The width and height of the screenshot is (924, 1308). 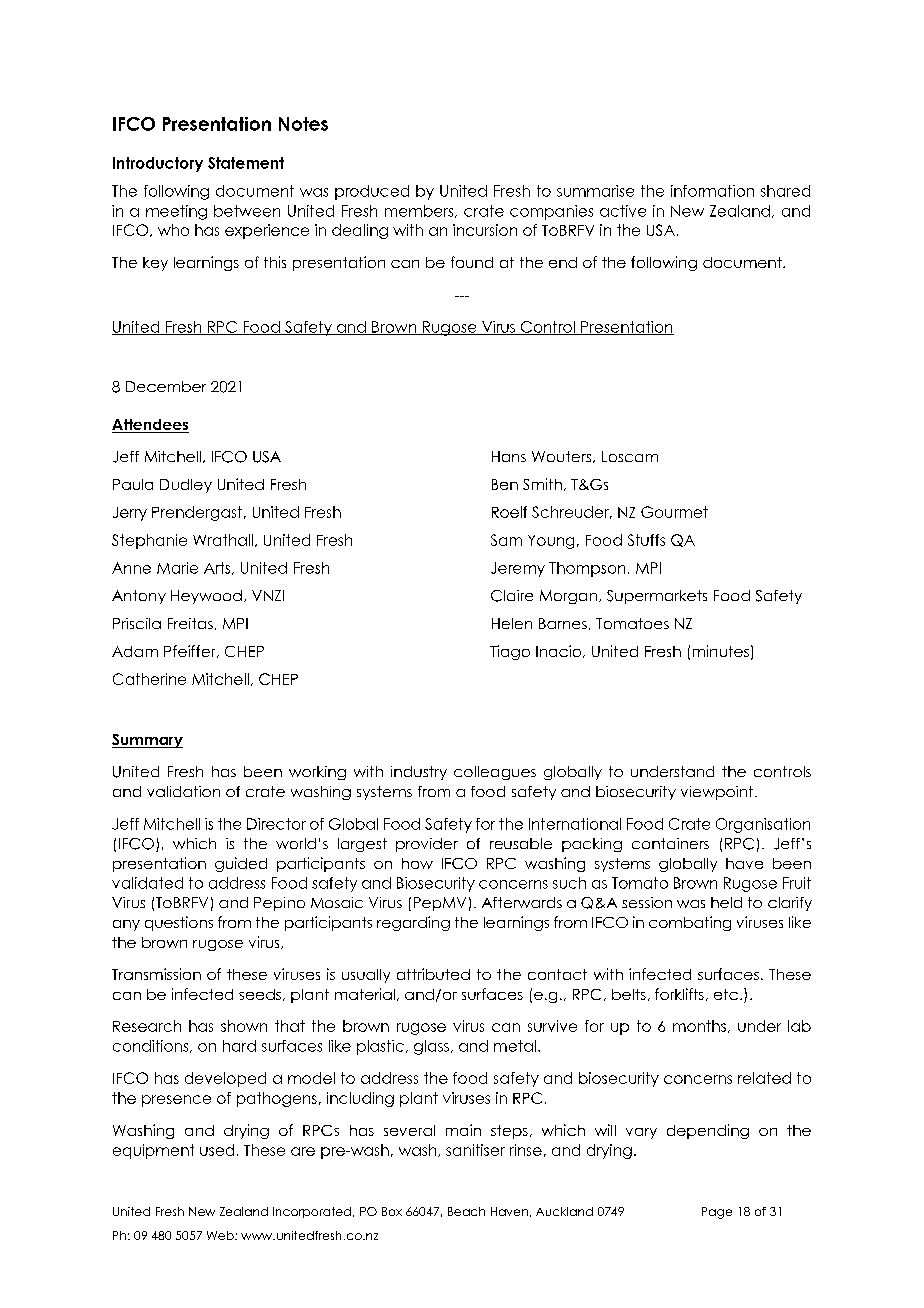 What do you see at coordinates (712, 191) in the screenshot?
I see `information` at bounding box center [712, 191].
